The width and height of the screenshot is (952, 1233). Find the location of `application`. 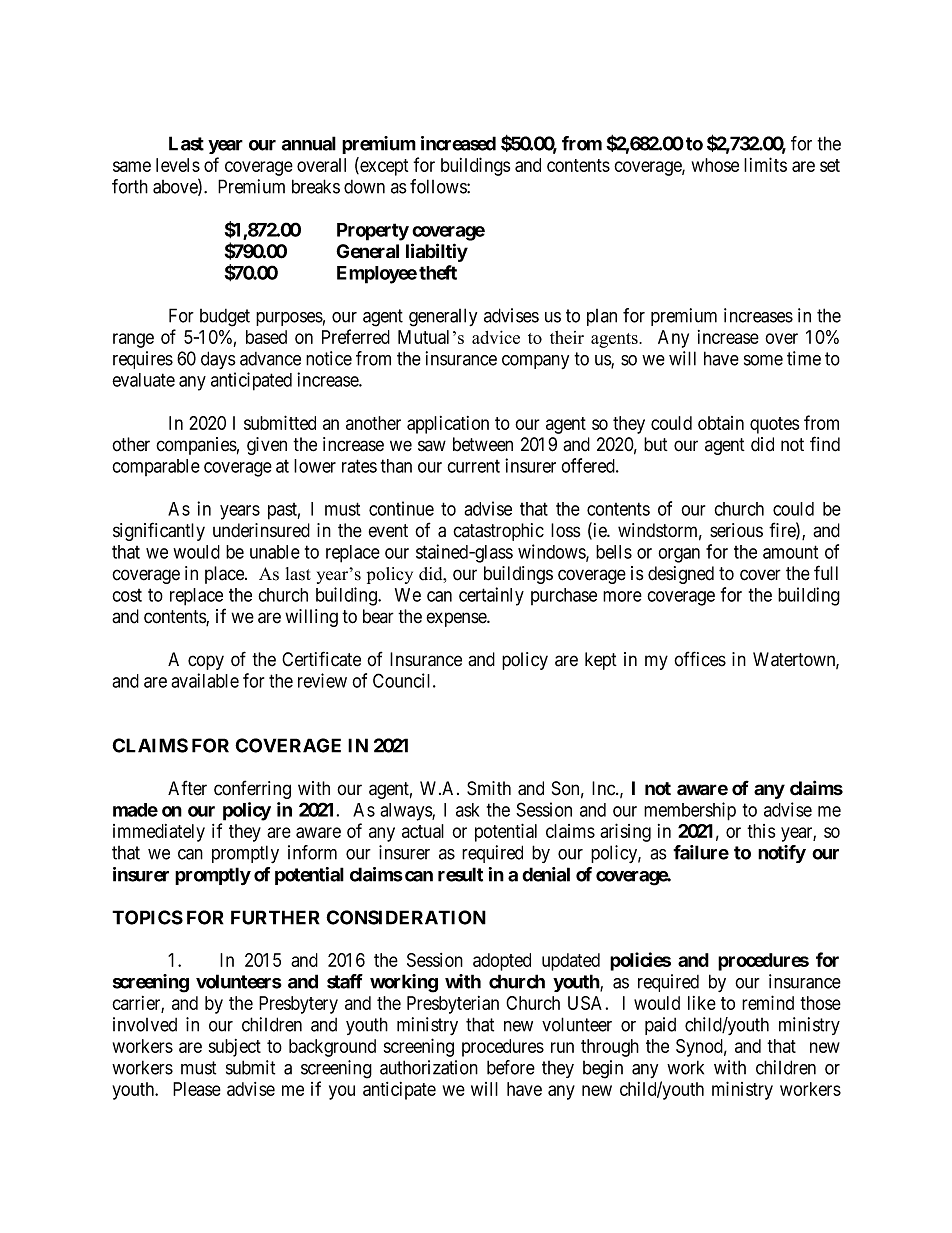

application is located at coordinates (448, 425).
